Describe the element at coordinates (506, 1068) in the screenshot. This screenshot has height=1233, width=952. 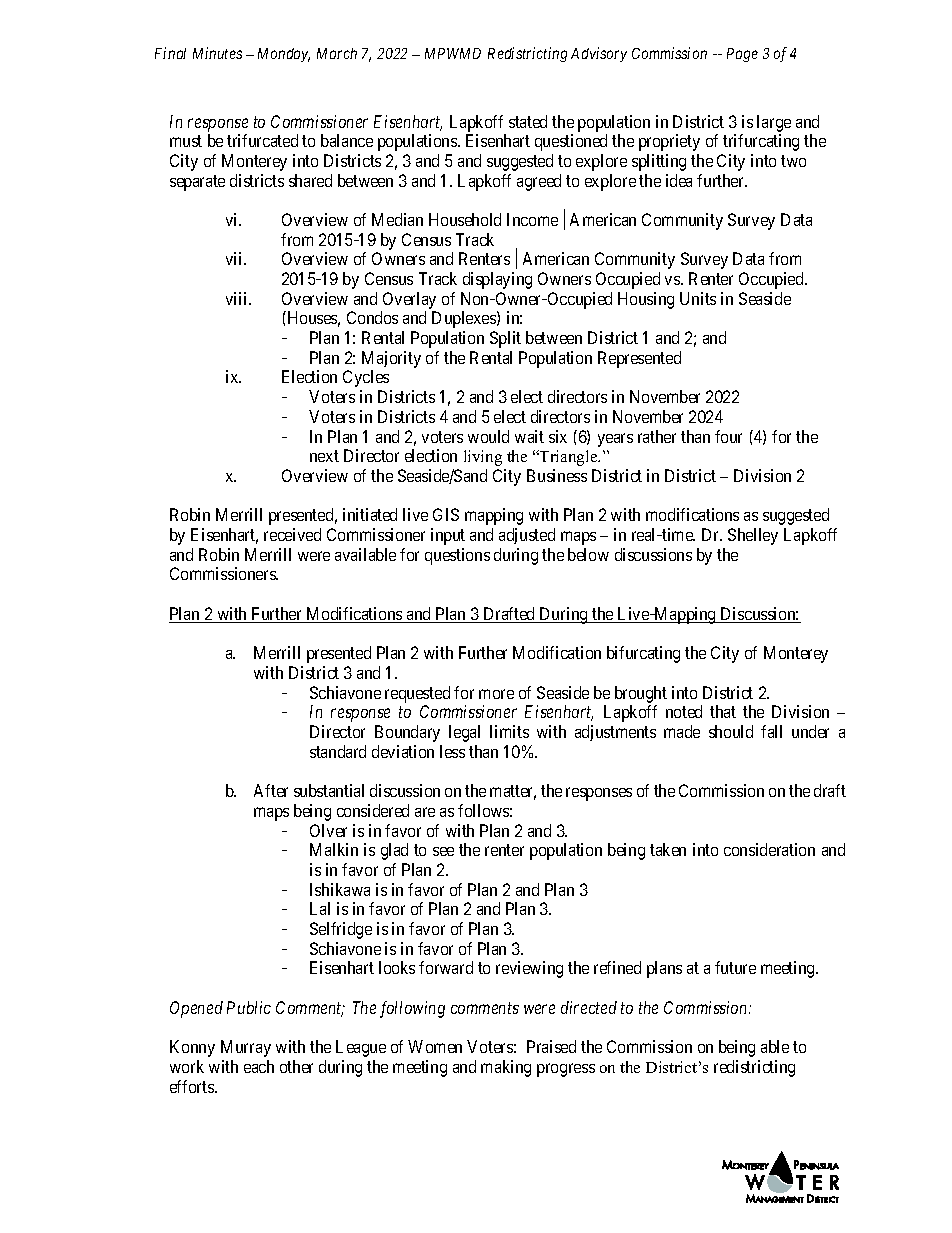
I see `making` at that location.
